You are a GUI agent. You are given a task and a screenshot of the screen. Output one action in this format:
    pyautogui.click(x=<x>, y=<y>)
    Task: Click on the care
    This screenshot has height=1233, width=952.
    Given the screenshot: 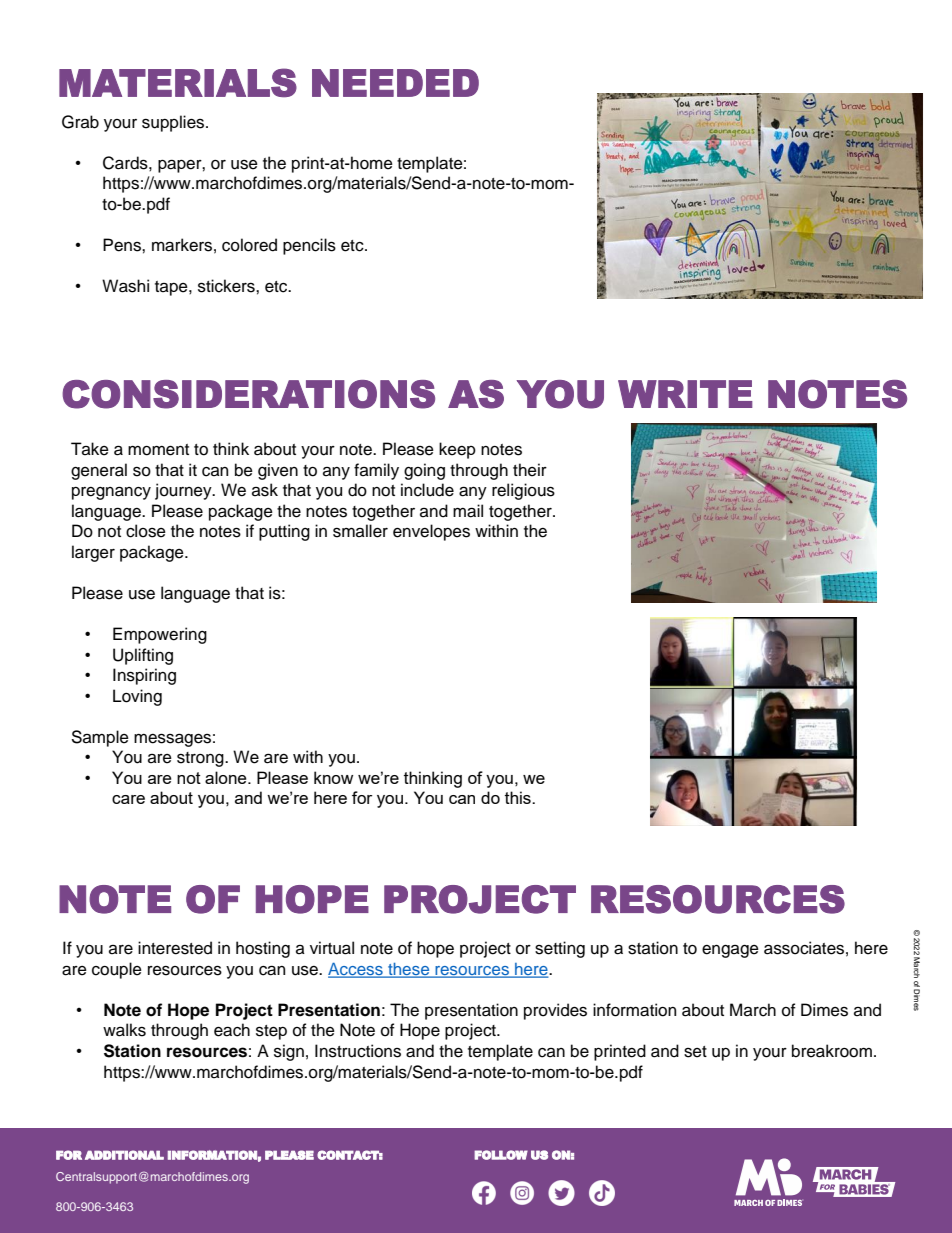 What is the action you would take?
    pyautogui.click(x=128, y=799)
